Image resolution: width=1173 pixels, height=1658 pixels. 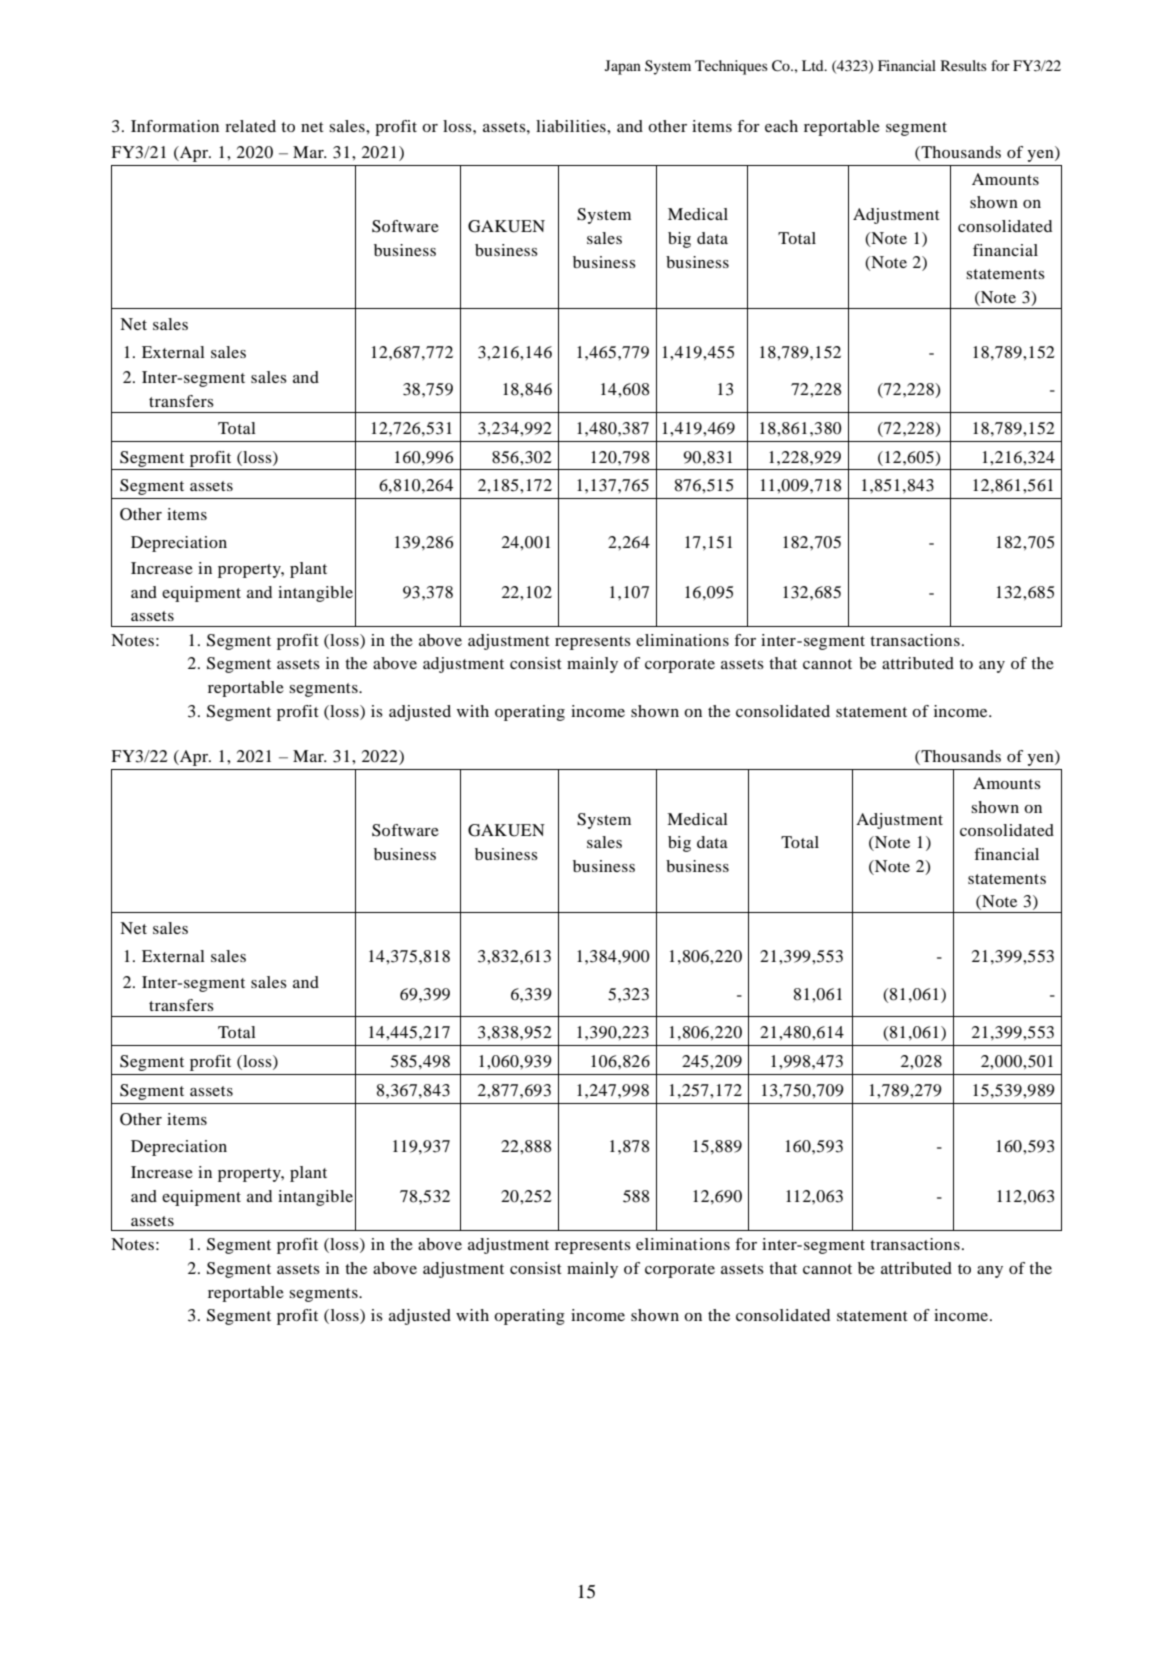 I want to click on each, so click(x=781, y=126).
